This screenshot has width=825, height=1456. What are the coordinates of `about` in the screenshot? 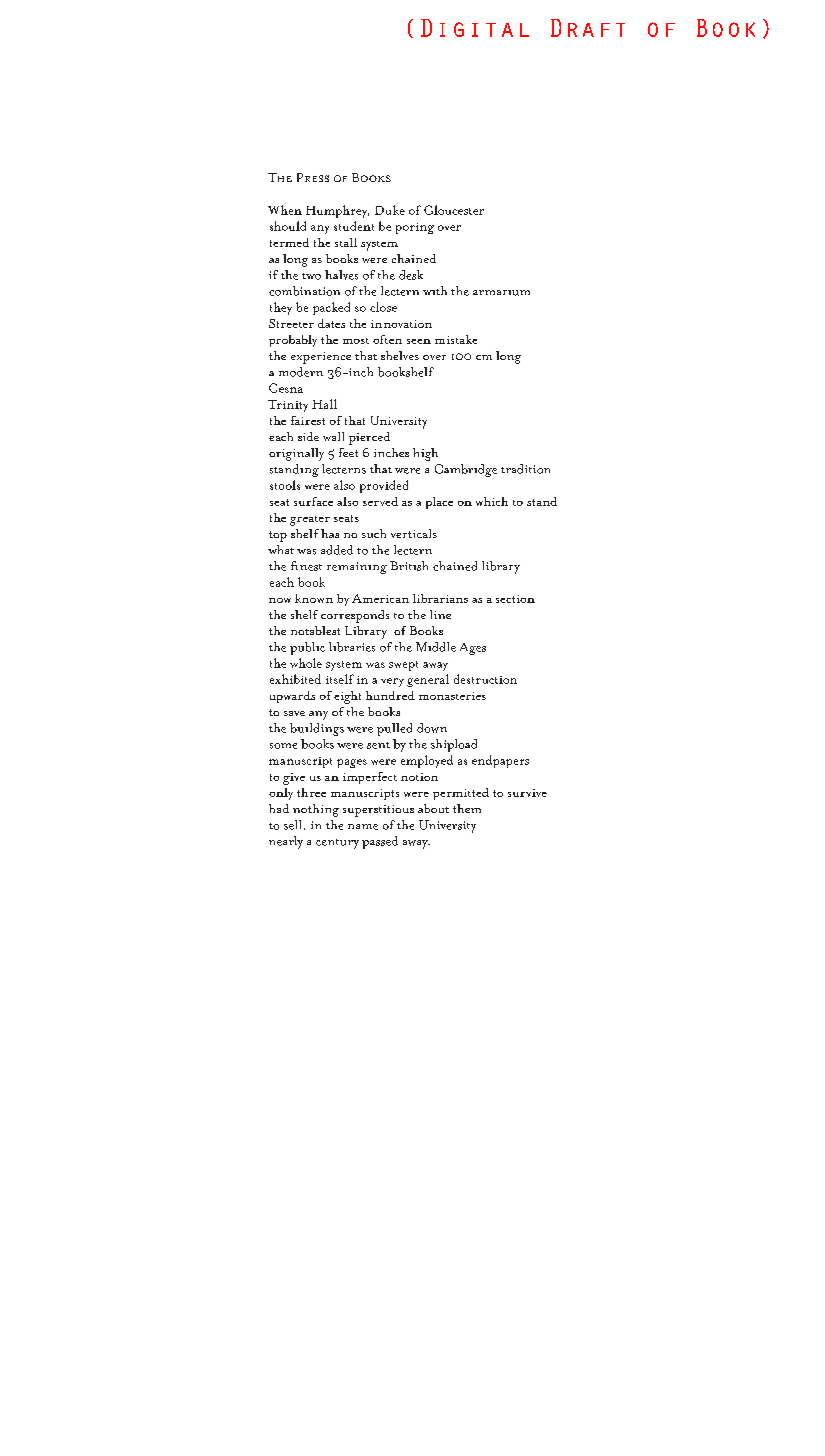 It's located at (433, 808).
